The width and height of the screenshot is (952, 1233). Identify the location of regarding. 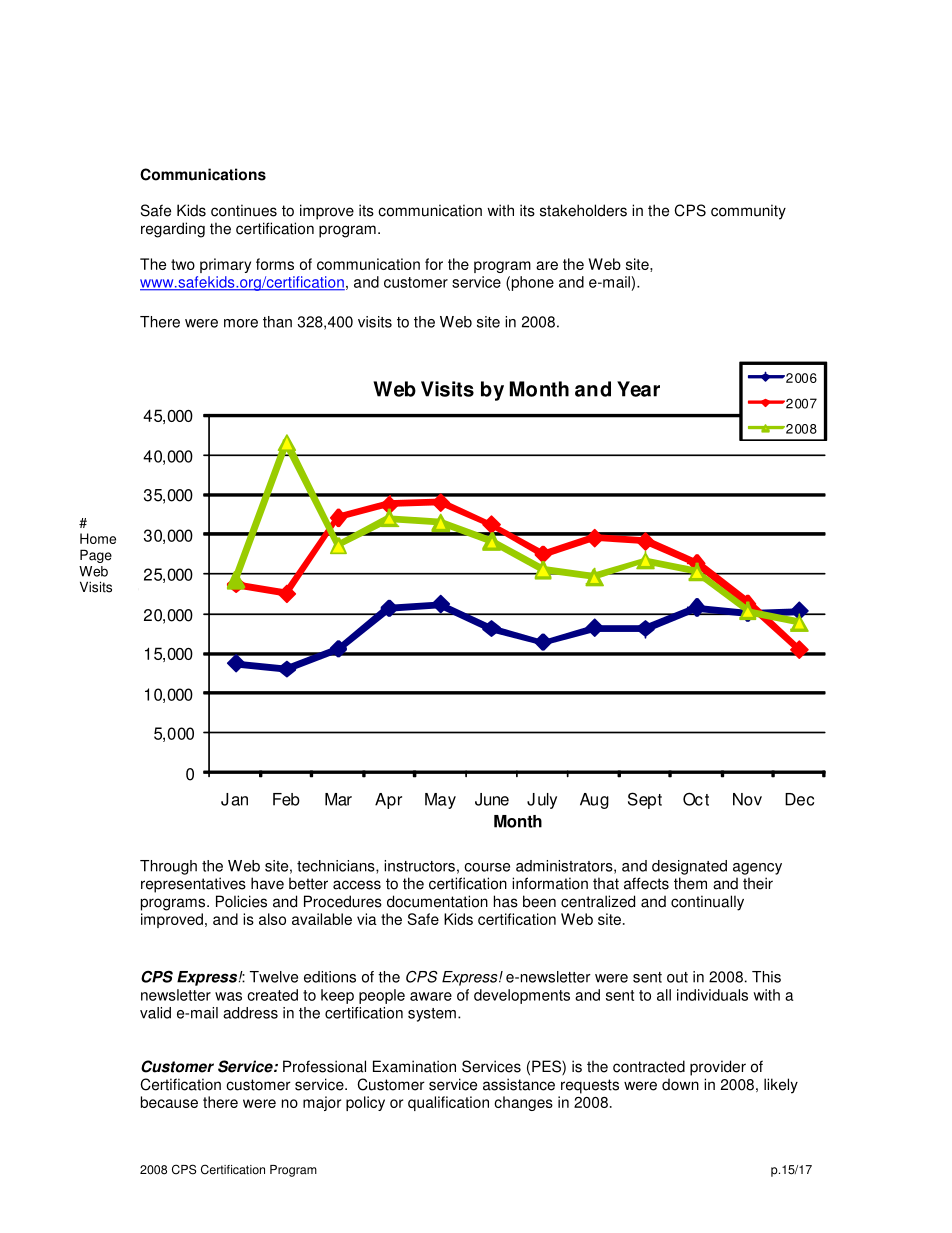
(173, 230).
